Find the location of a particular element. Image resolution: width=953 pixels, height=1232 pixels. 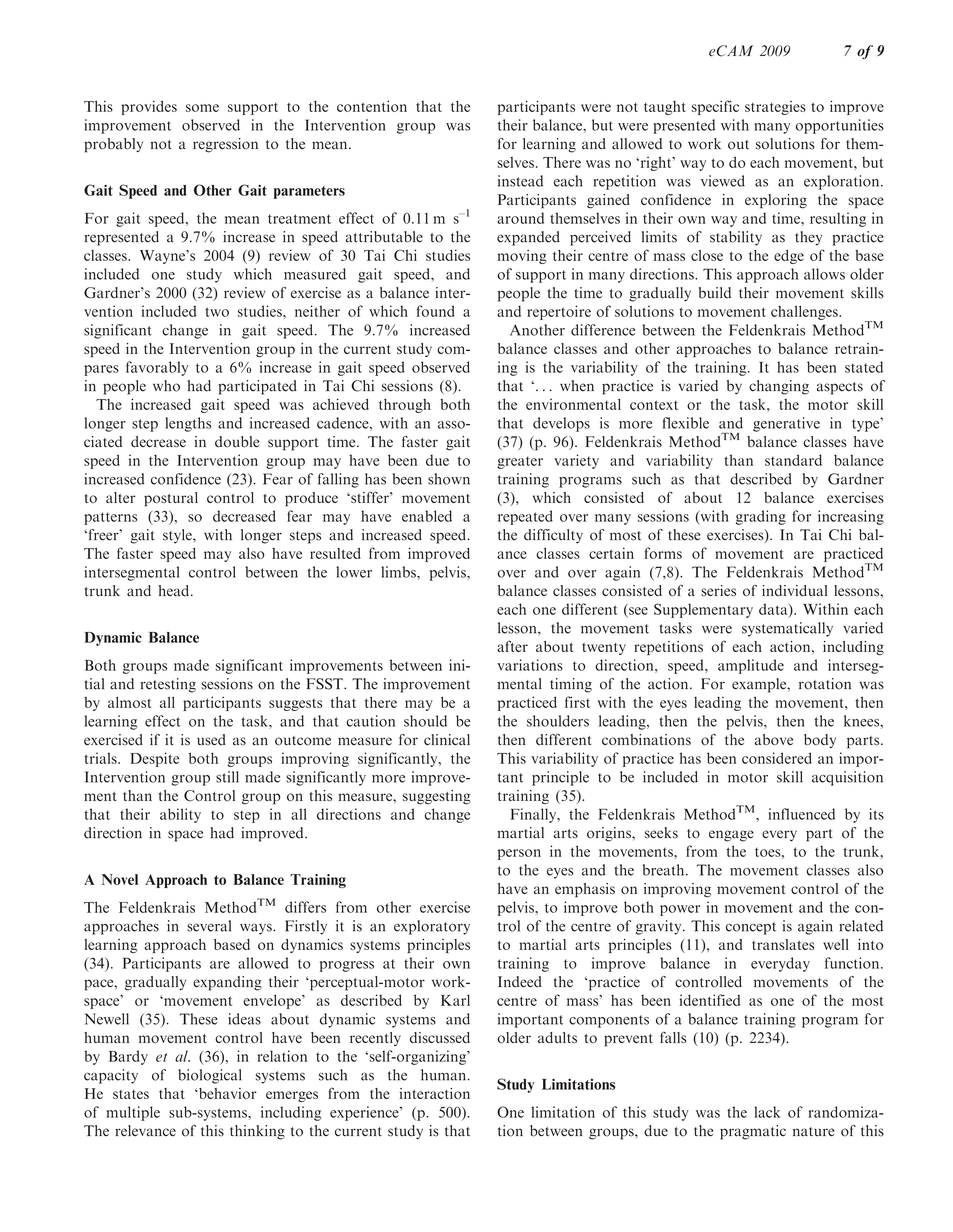

instead is located at coordinates (520, 181).
